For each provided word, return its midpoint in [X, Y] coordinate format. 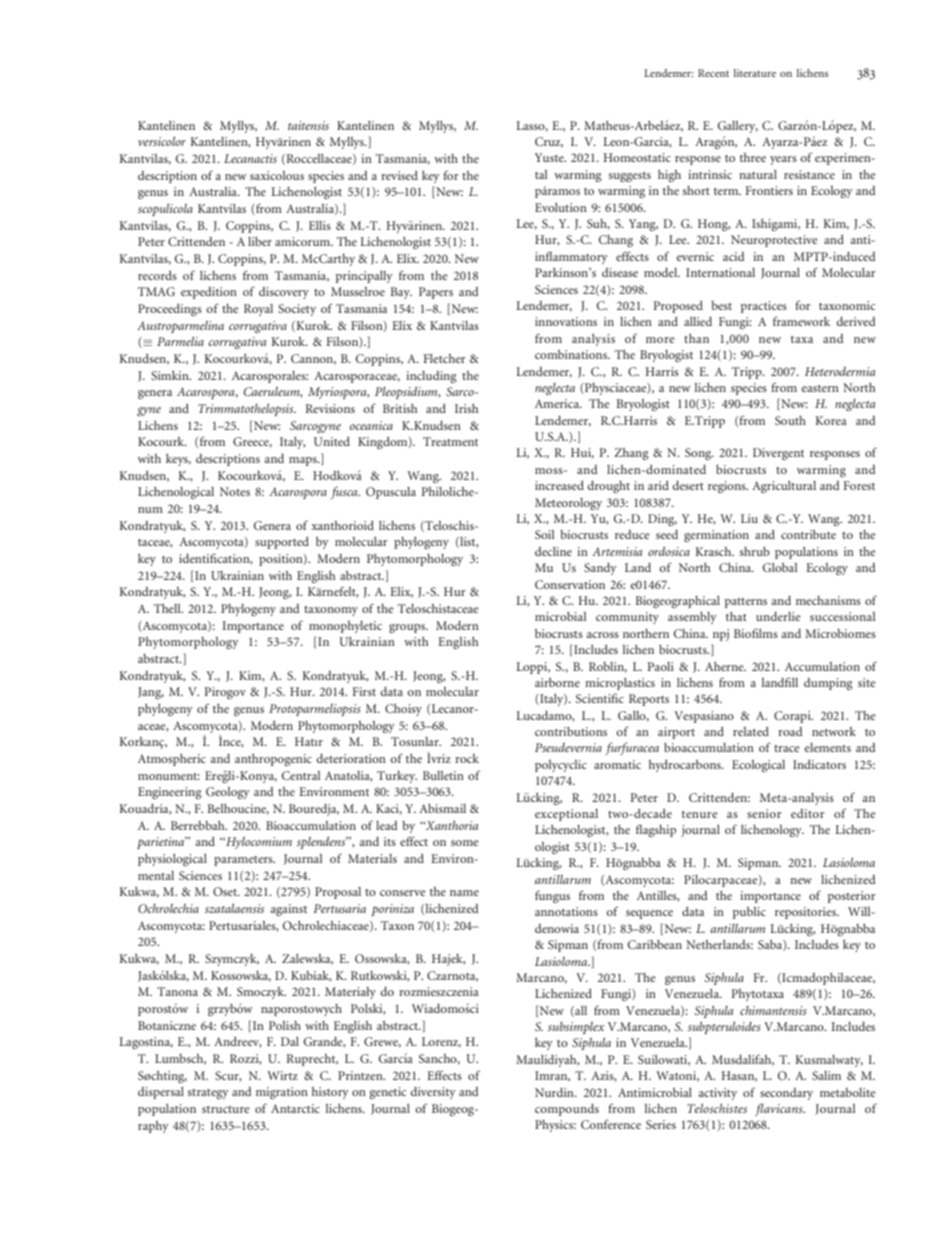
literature [755, 73]
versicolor [162, 141]
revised [399, 175]
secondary [786, 1094]
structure [226, 1109]
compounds [567, 1110]
